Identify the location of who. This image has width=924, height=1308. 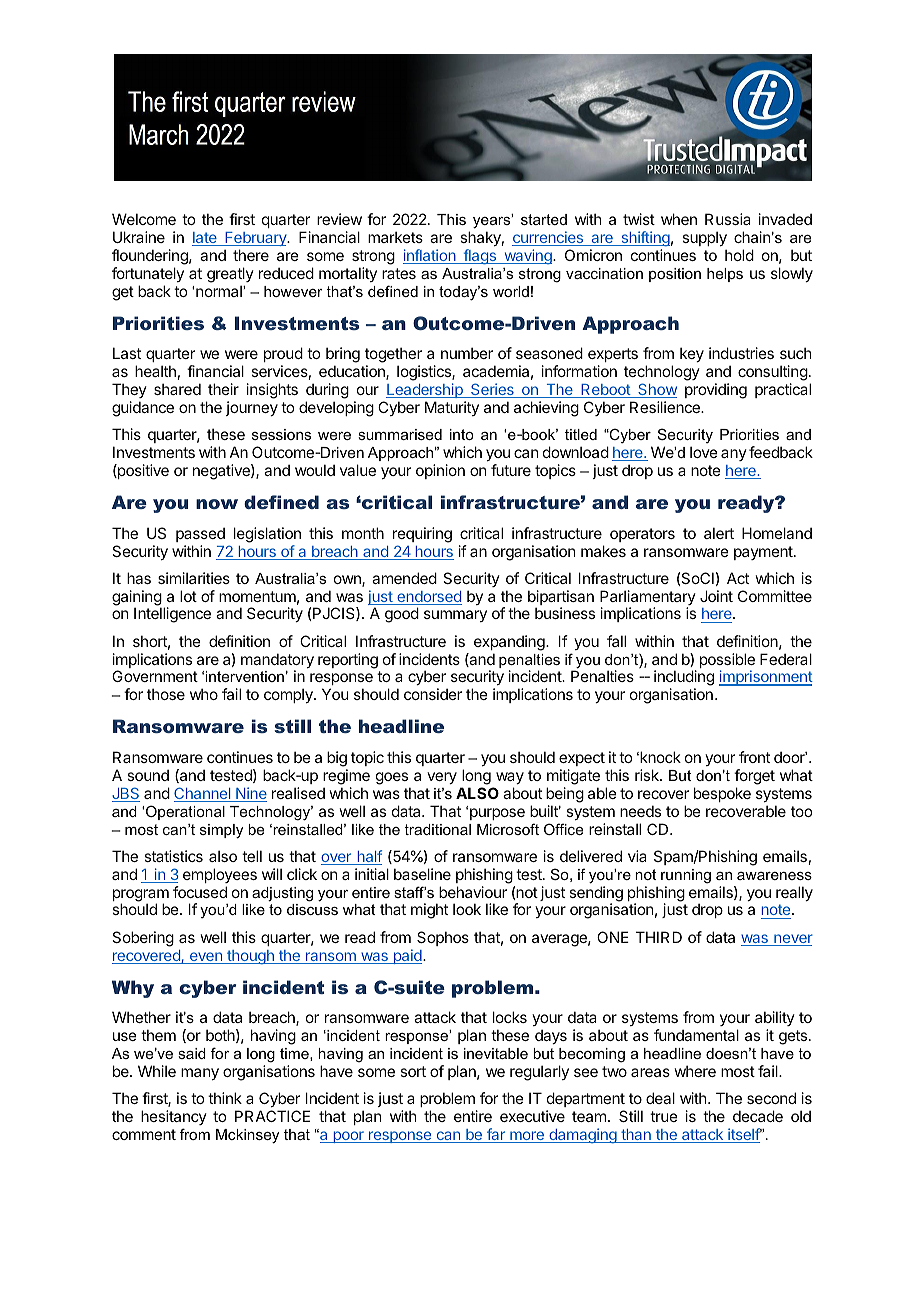
(204, 694).
